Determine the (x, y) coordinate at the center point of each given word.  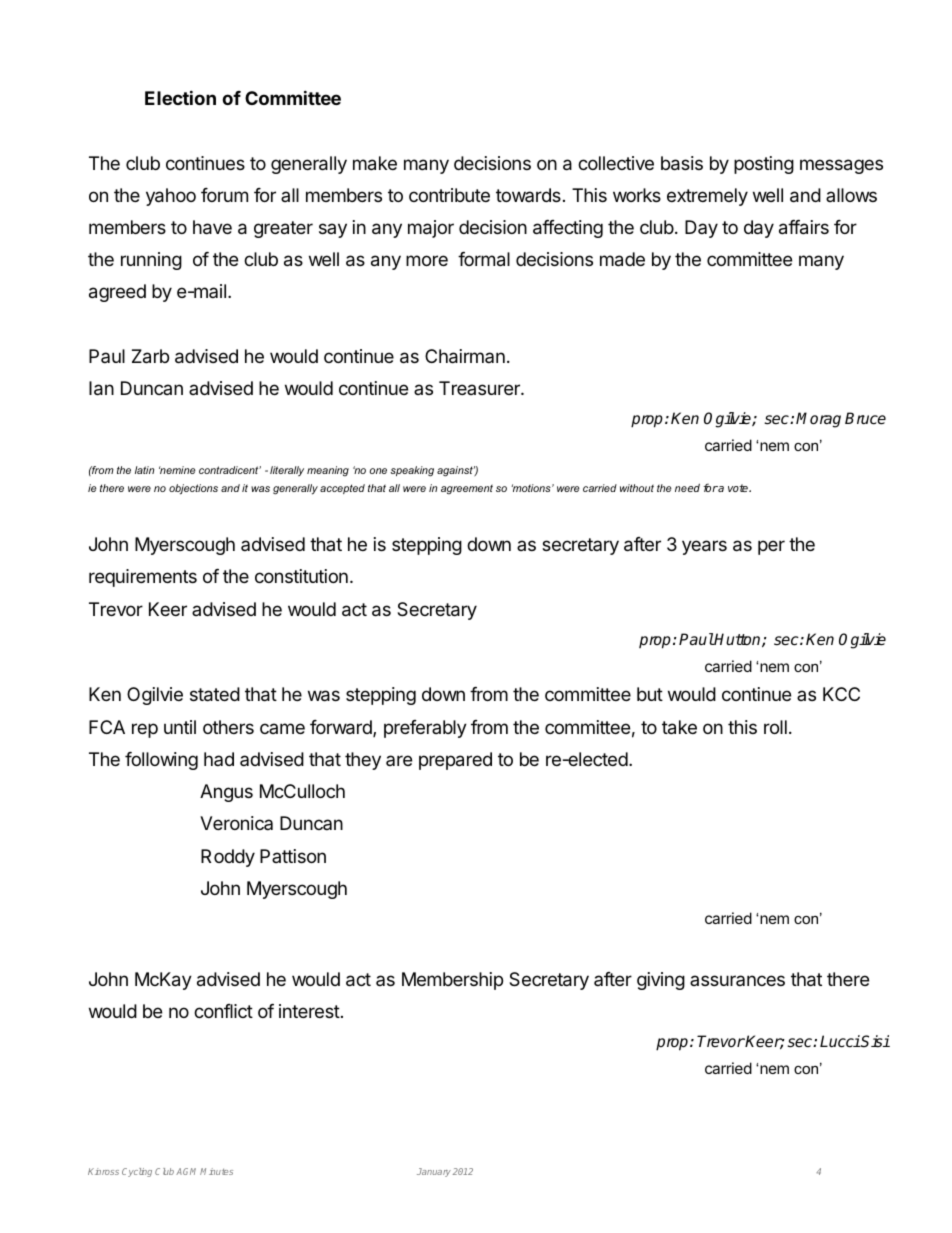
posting (764, 165)
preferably (425, 729)
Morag (818, 420)
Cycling (137, 1172)
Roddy (228, 858)
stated (215, 694)
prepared (455, 761)
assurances (737, 980)
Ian (101, 388)
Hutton (738, 640)
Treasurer (480, 388)
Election (180, 97)
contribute (449, 195)
